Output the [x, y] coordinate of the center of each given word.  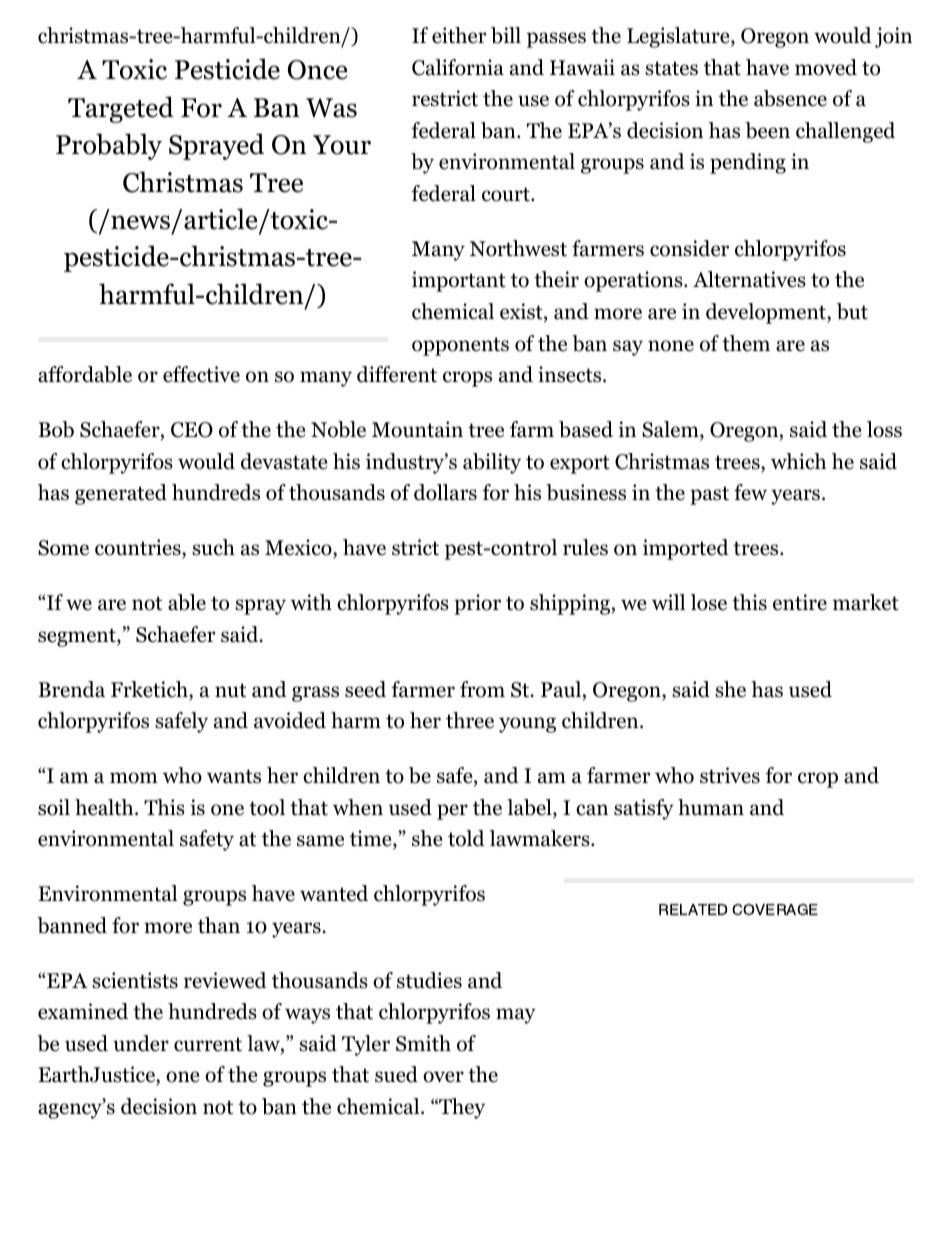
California [458, 67]
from [482, 689]
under [141, 1043]
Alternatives [749, 279]
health [105, 807]
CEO [192, 430]
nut [230, 690]
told [466, 838]
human [711, 807]
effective [201, 374]
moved [826, 67]
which [798, 461]
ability [492, 463]
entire [800, 602]
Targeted [121, 109]
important [459, 281]
